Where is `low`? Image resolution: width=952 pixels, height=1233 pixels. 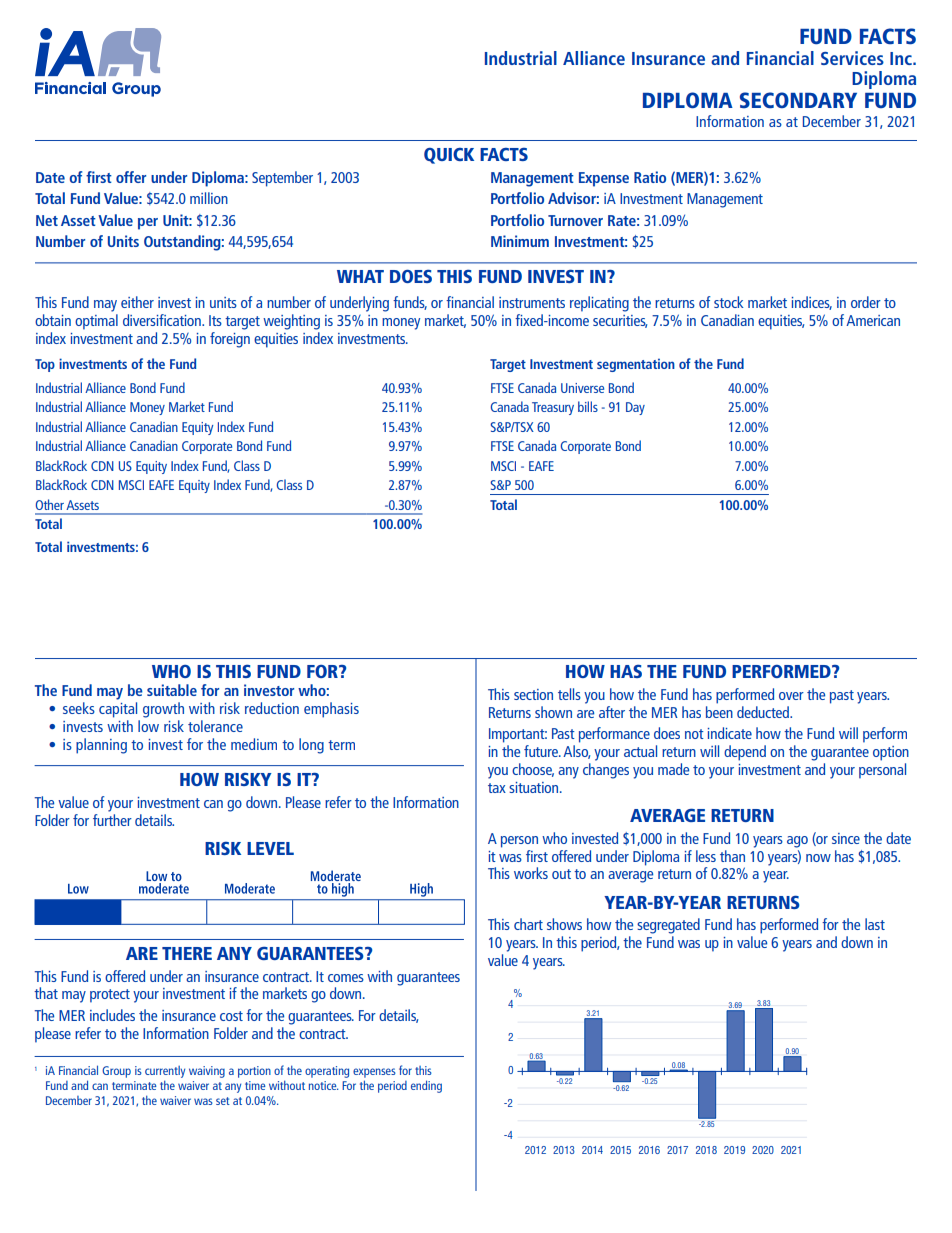 low is located at coordinates (148, 726).
